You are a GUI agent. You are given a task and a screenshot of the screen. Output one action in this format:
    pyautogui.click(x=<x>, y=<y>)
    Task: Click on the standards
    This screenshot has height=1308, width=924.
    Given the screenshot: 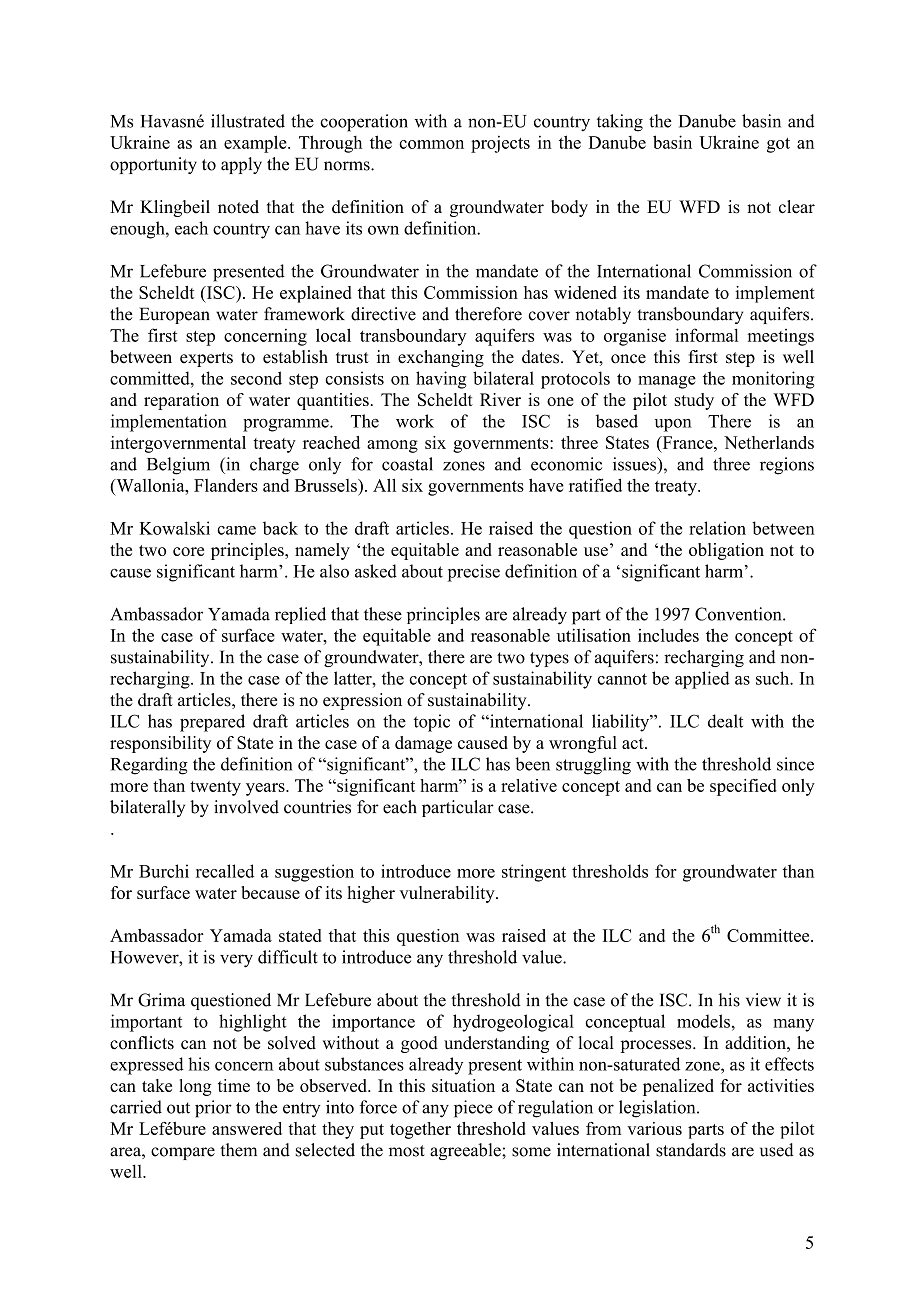 What is the action you would take?
    pyautogui.click(x=691, y=1150)
